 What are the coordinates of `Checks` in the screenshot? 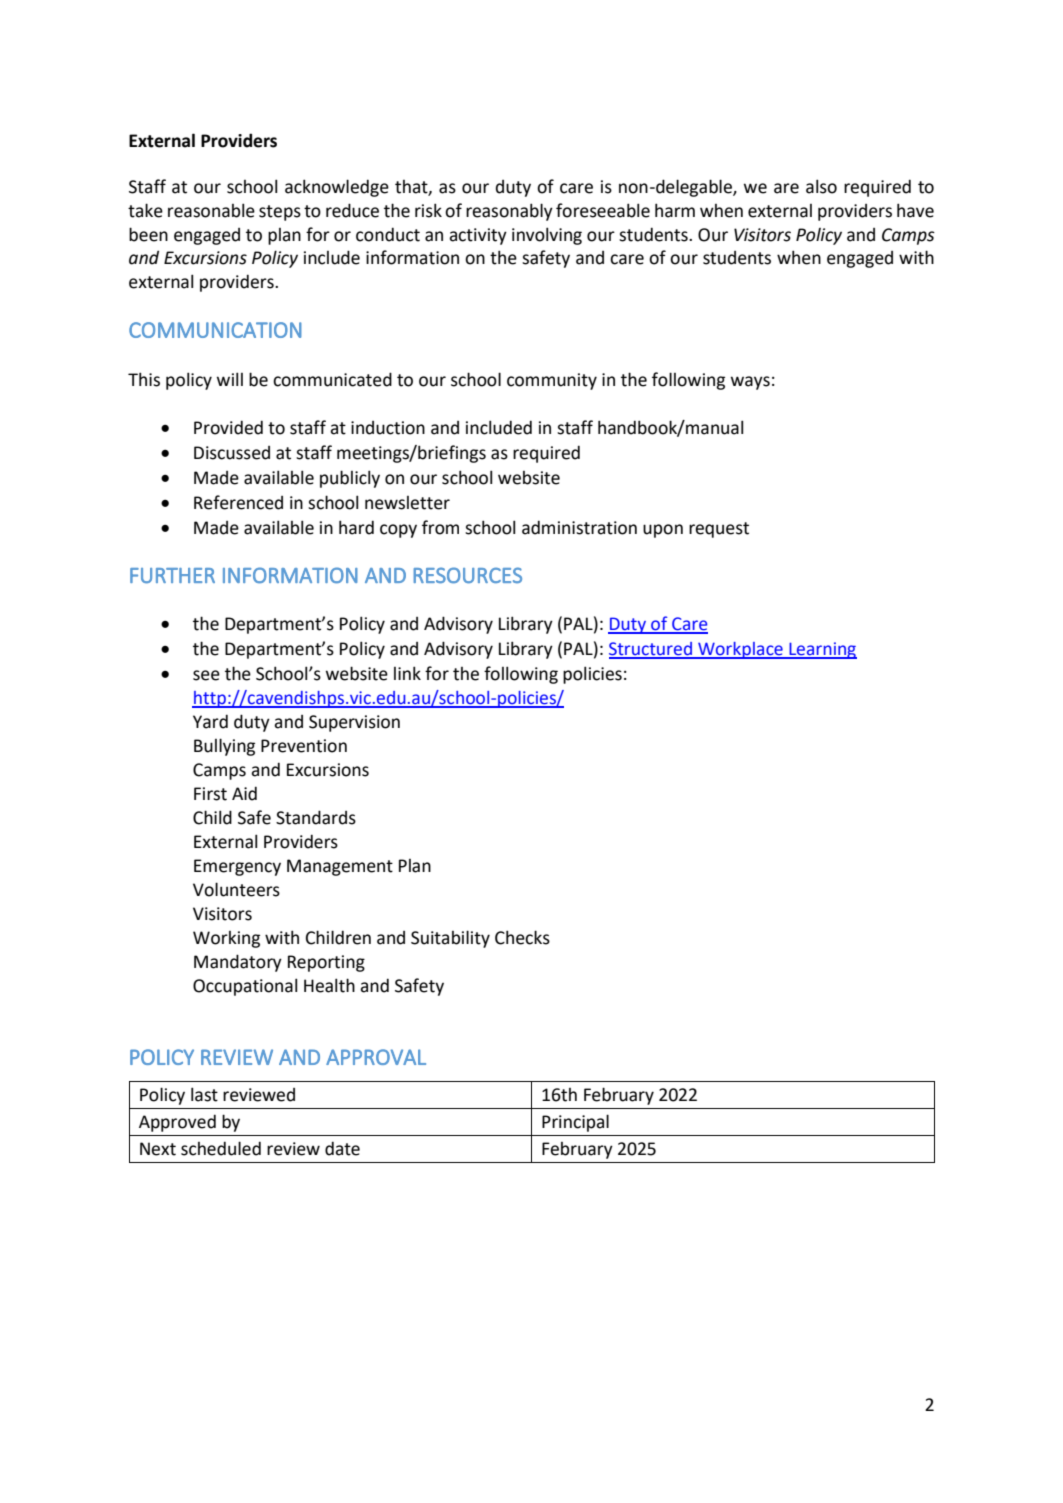 It's located at (522, 937).
